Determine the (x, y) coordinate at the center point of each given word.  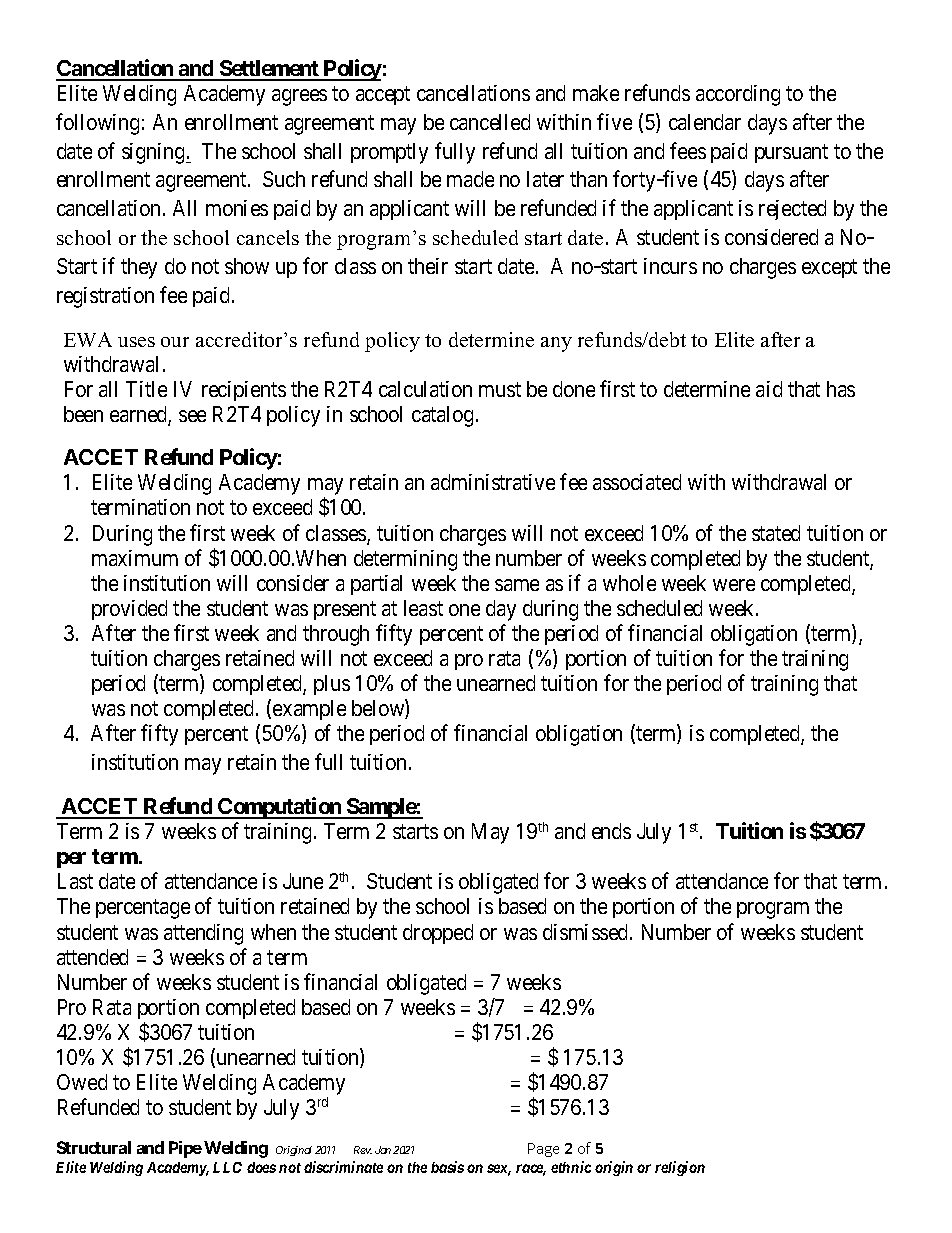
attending (203, 934)
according (738, 95)
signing (154, 153)
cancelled (490, 122)
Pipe (185, 1149)
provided (129, 610)
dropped (438, 934)
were (734, 585)
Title (146, 389)
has (841, 389)
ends (611, 831)
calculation (425, 389)
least (423, 608)
